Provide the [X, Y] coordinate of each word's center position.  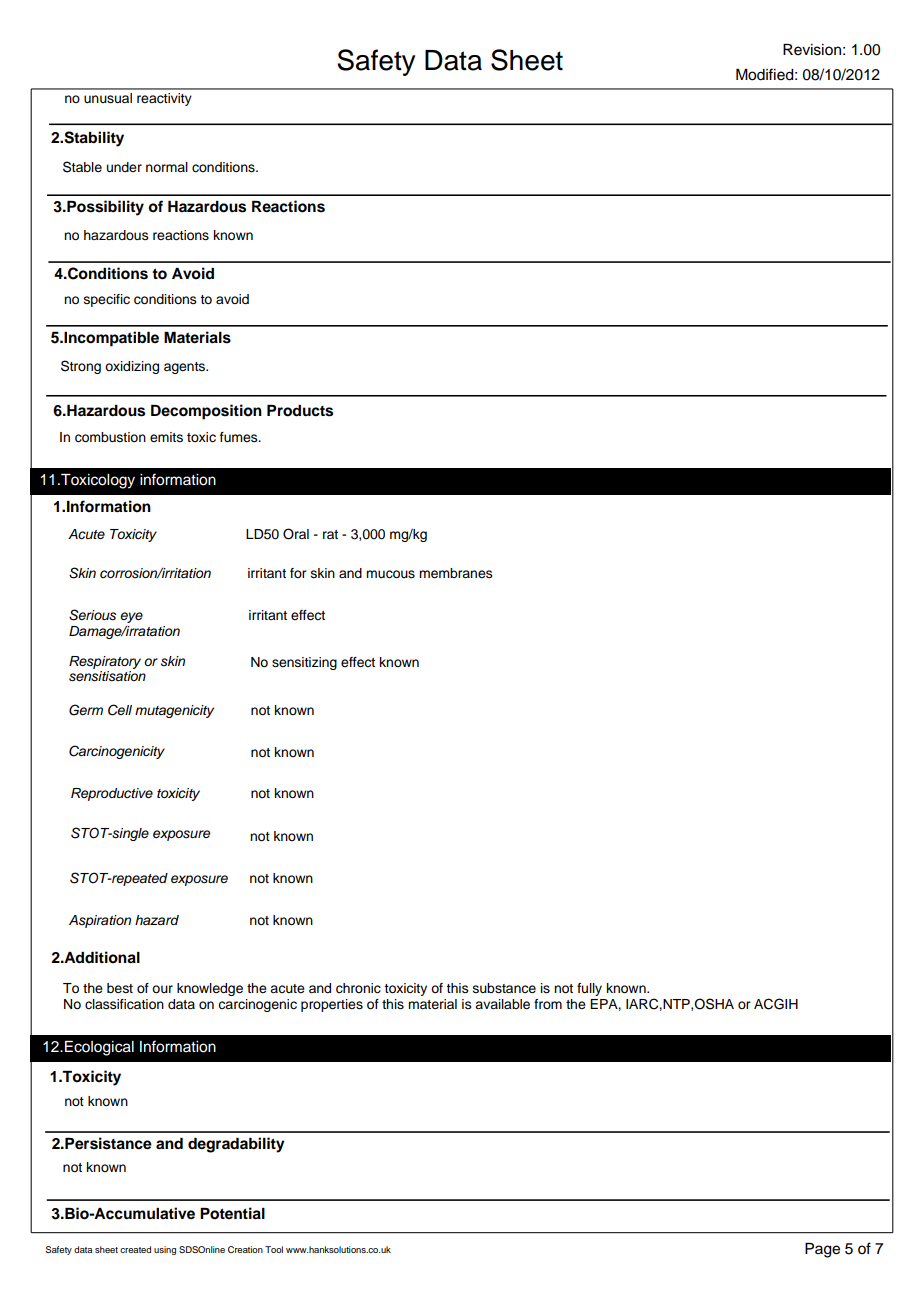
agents [186, 368]
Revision [812, 50]
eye [131, 617]
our [162, 989]
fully [589, 989]
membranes [456, 573]
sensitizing [304, 663]
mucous [390, 574]
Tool [274, 1249]
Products [300, 411]
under [124, 167]
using [165, 1250]
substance [504, 988]
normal [167, 167]
